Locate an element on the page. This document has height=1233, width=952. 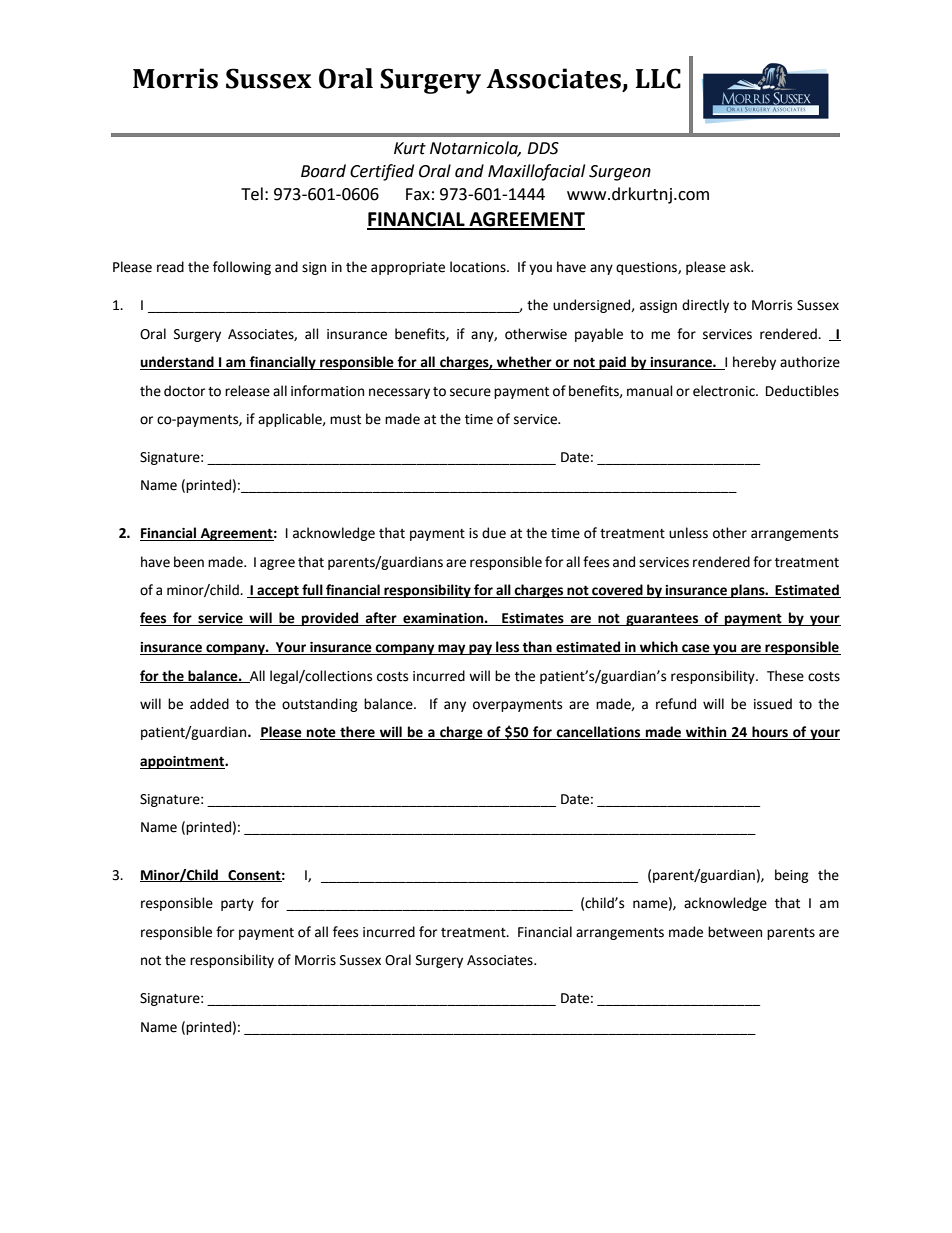
may is located at coordinates (452, 649).
